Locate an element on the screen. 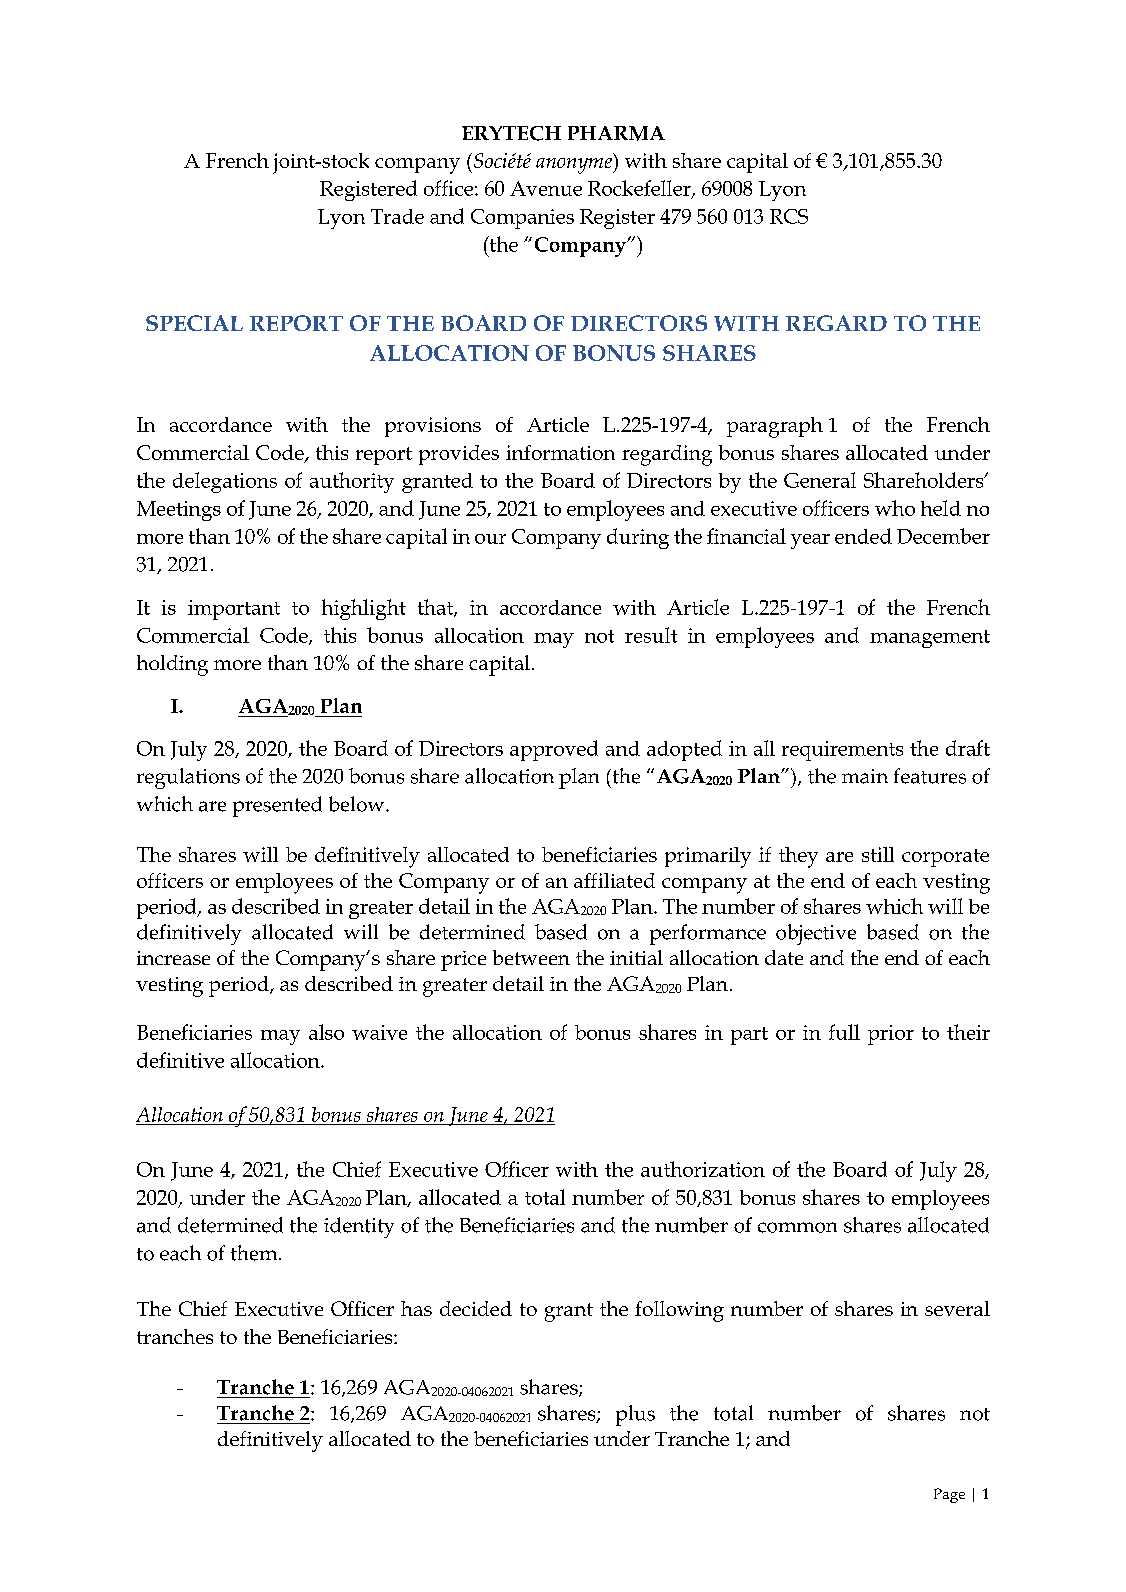 Image resolution: width=1126 pixels, height=1592 pixels. Trade is located at coordinates (397, 216).
